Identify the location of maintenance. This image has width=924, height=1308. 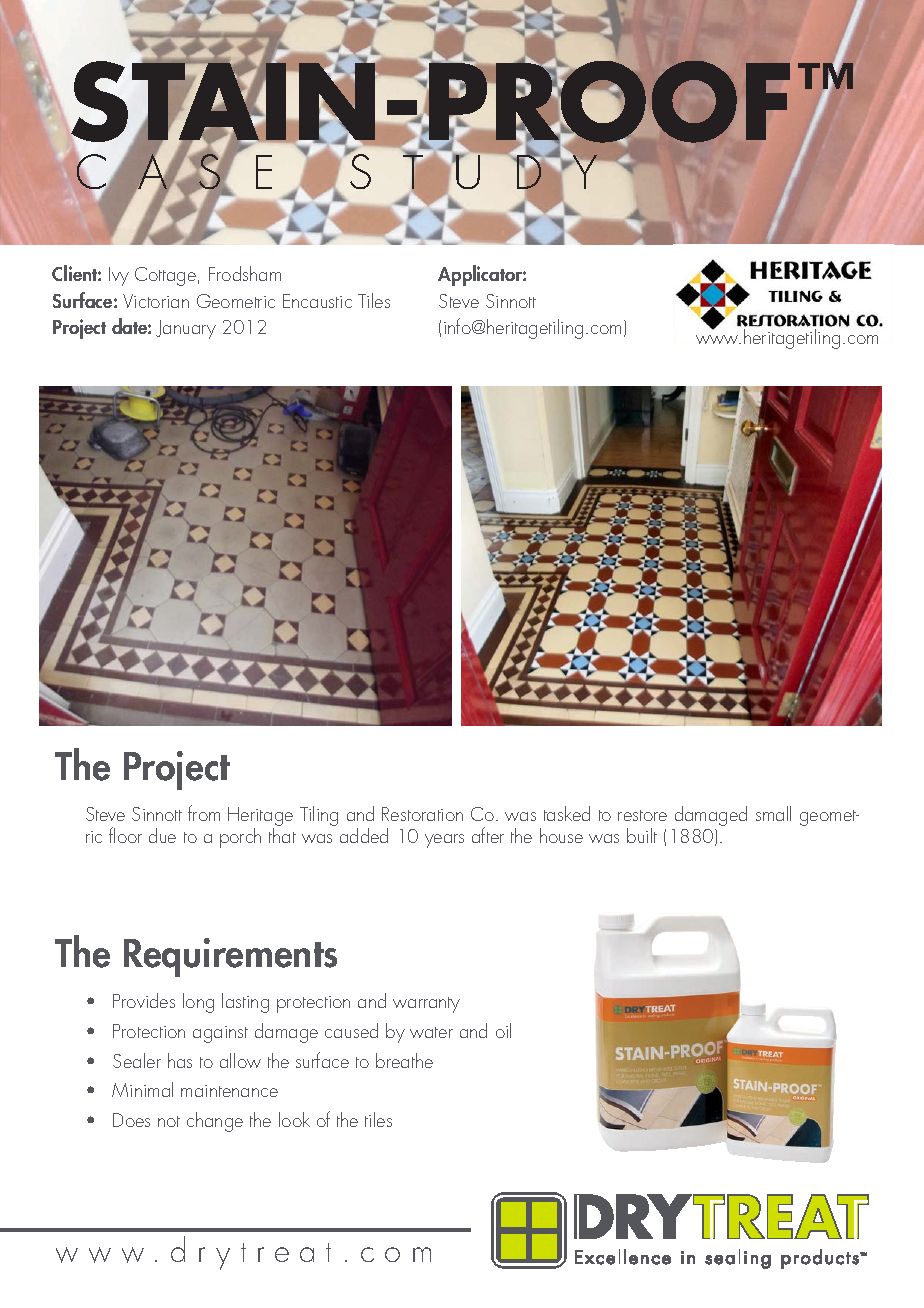
(229, 1091).
